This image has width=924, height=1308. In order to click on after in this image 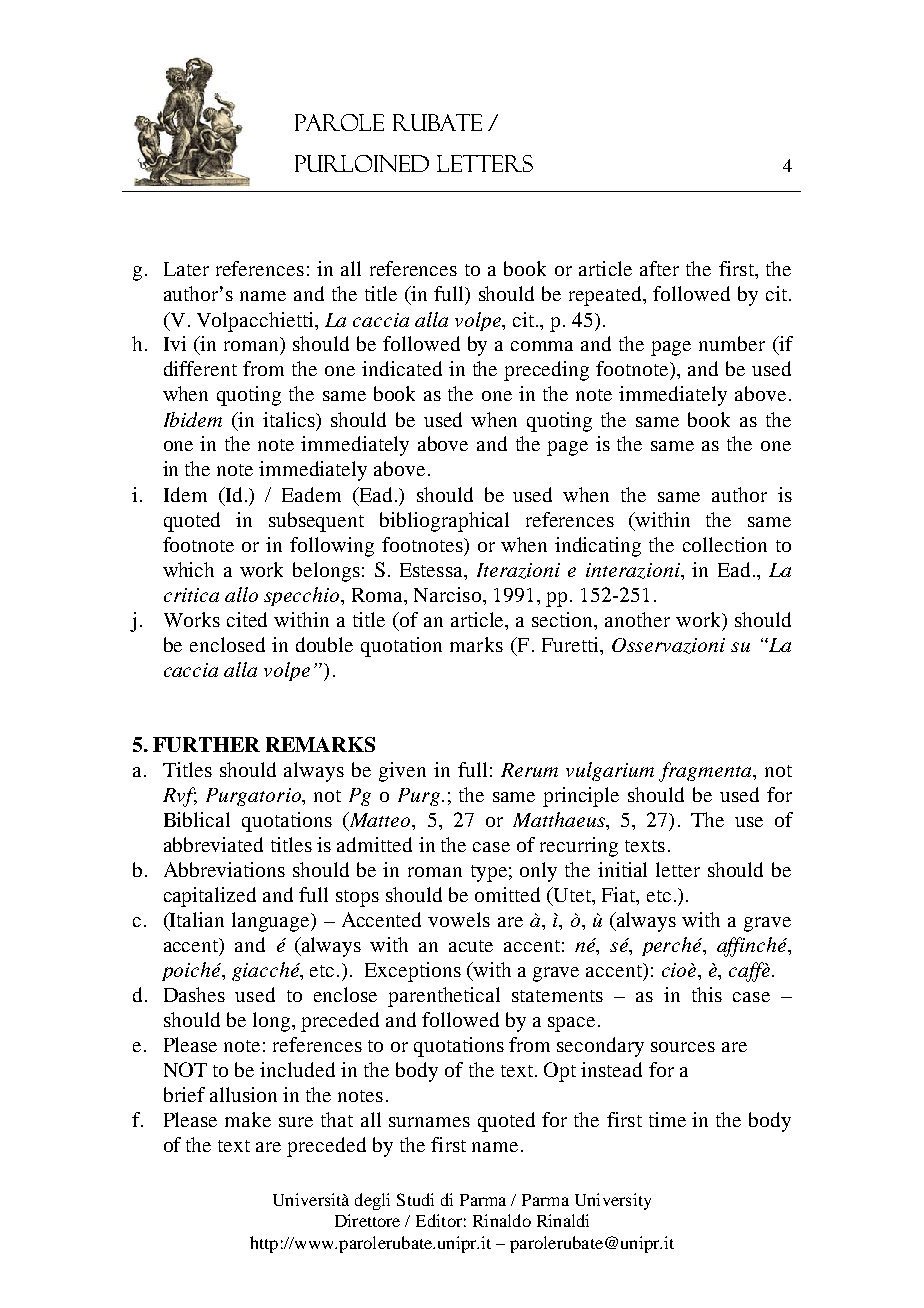, I will do `click(659, 268)`.
